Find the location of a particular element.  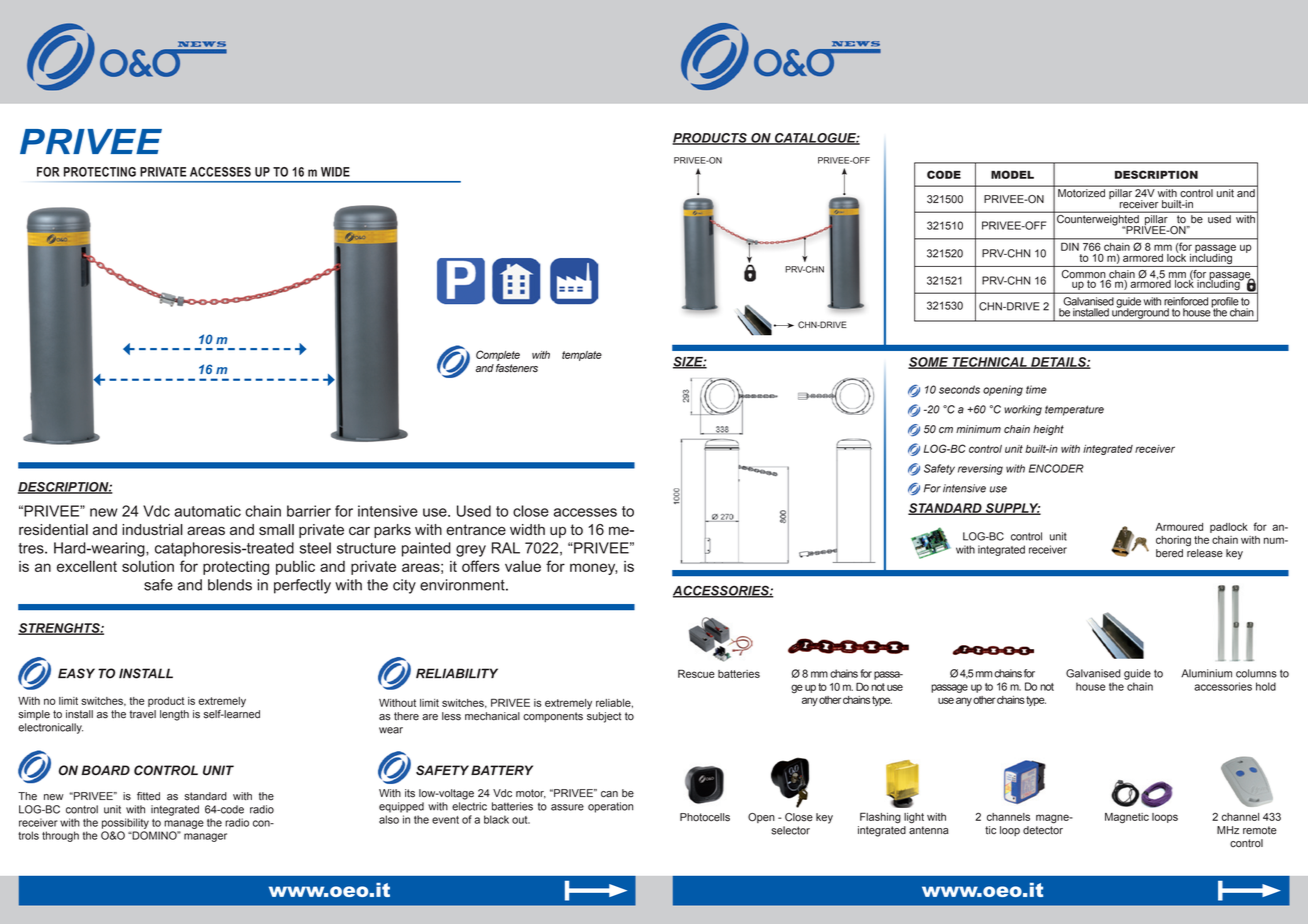

Rescue is located at coordinates (696, 673).
